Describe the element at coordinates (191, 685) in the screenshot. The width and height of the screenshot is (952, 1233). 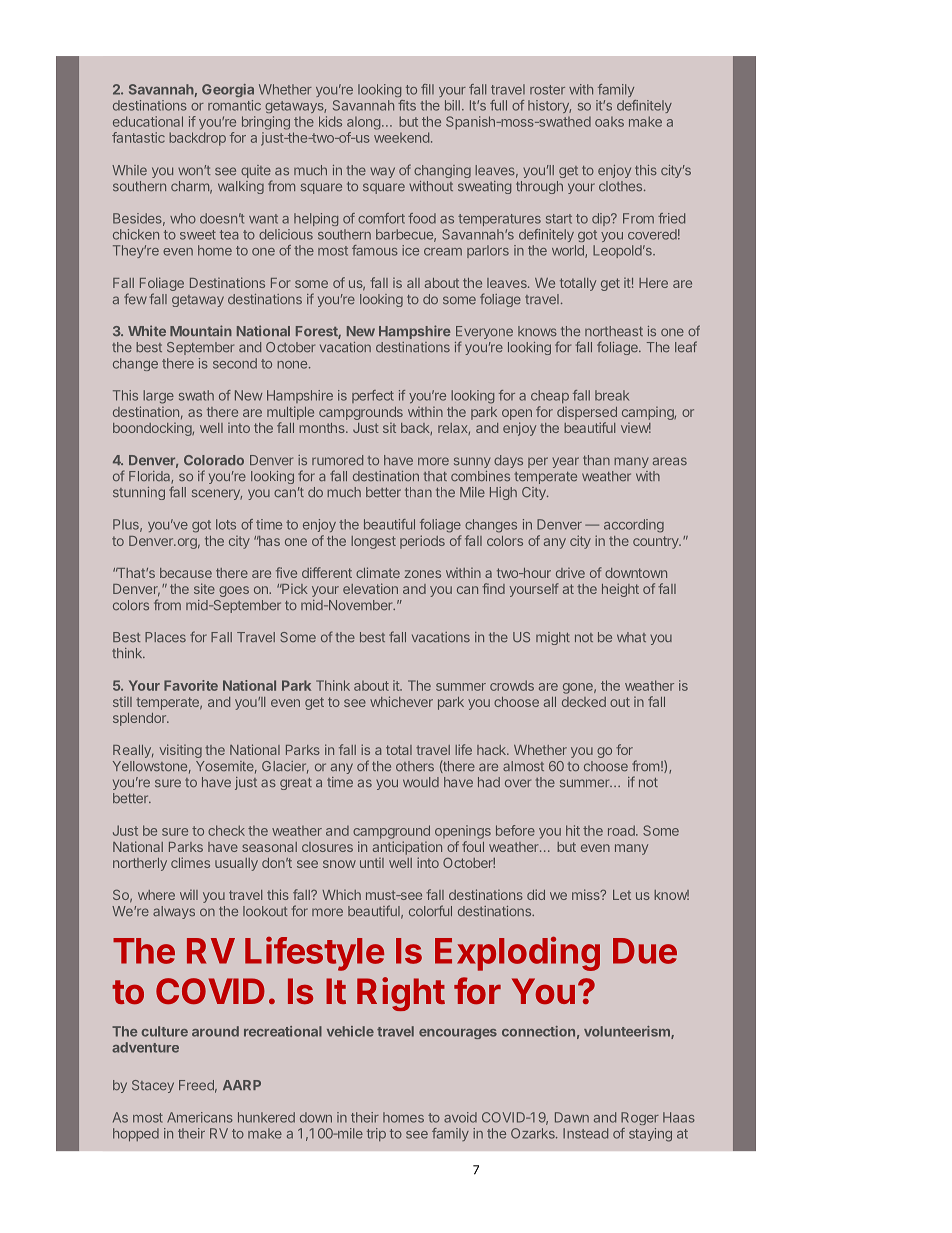
I see `Favorite` at that location.
